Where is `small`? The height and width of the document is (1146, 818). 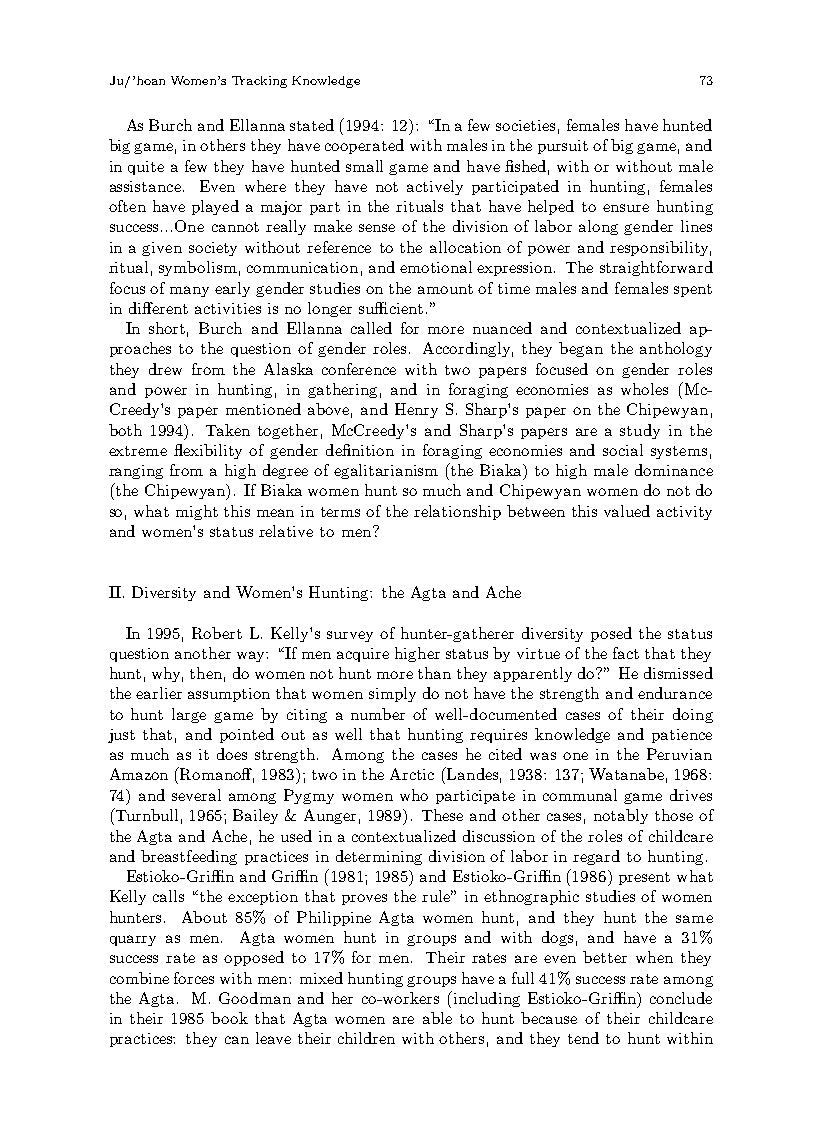 small is located at coordinates (364, 166).
